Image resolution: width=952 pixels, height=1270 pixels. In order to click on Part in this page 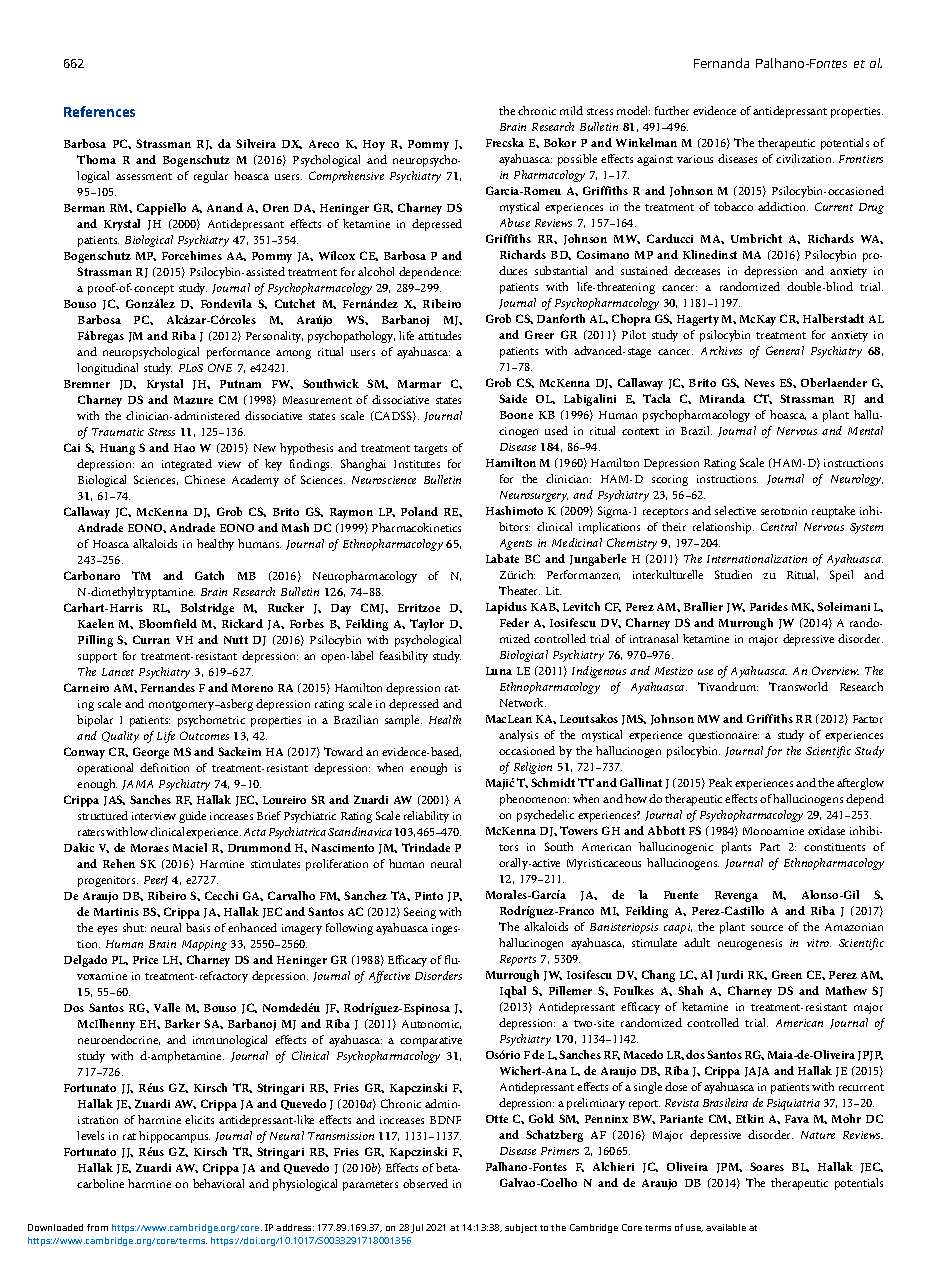, I will do `click(770, 847)`.
